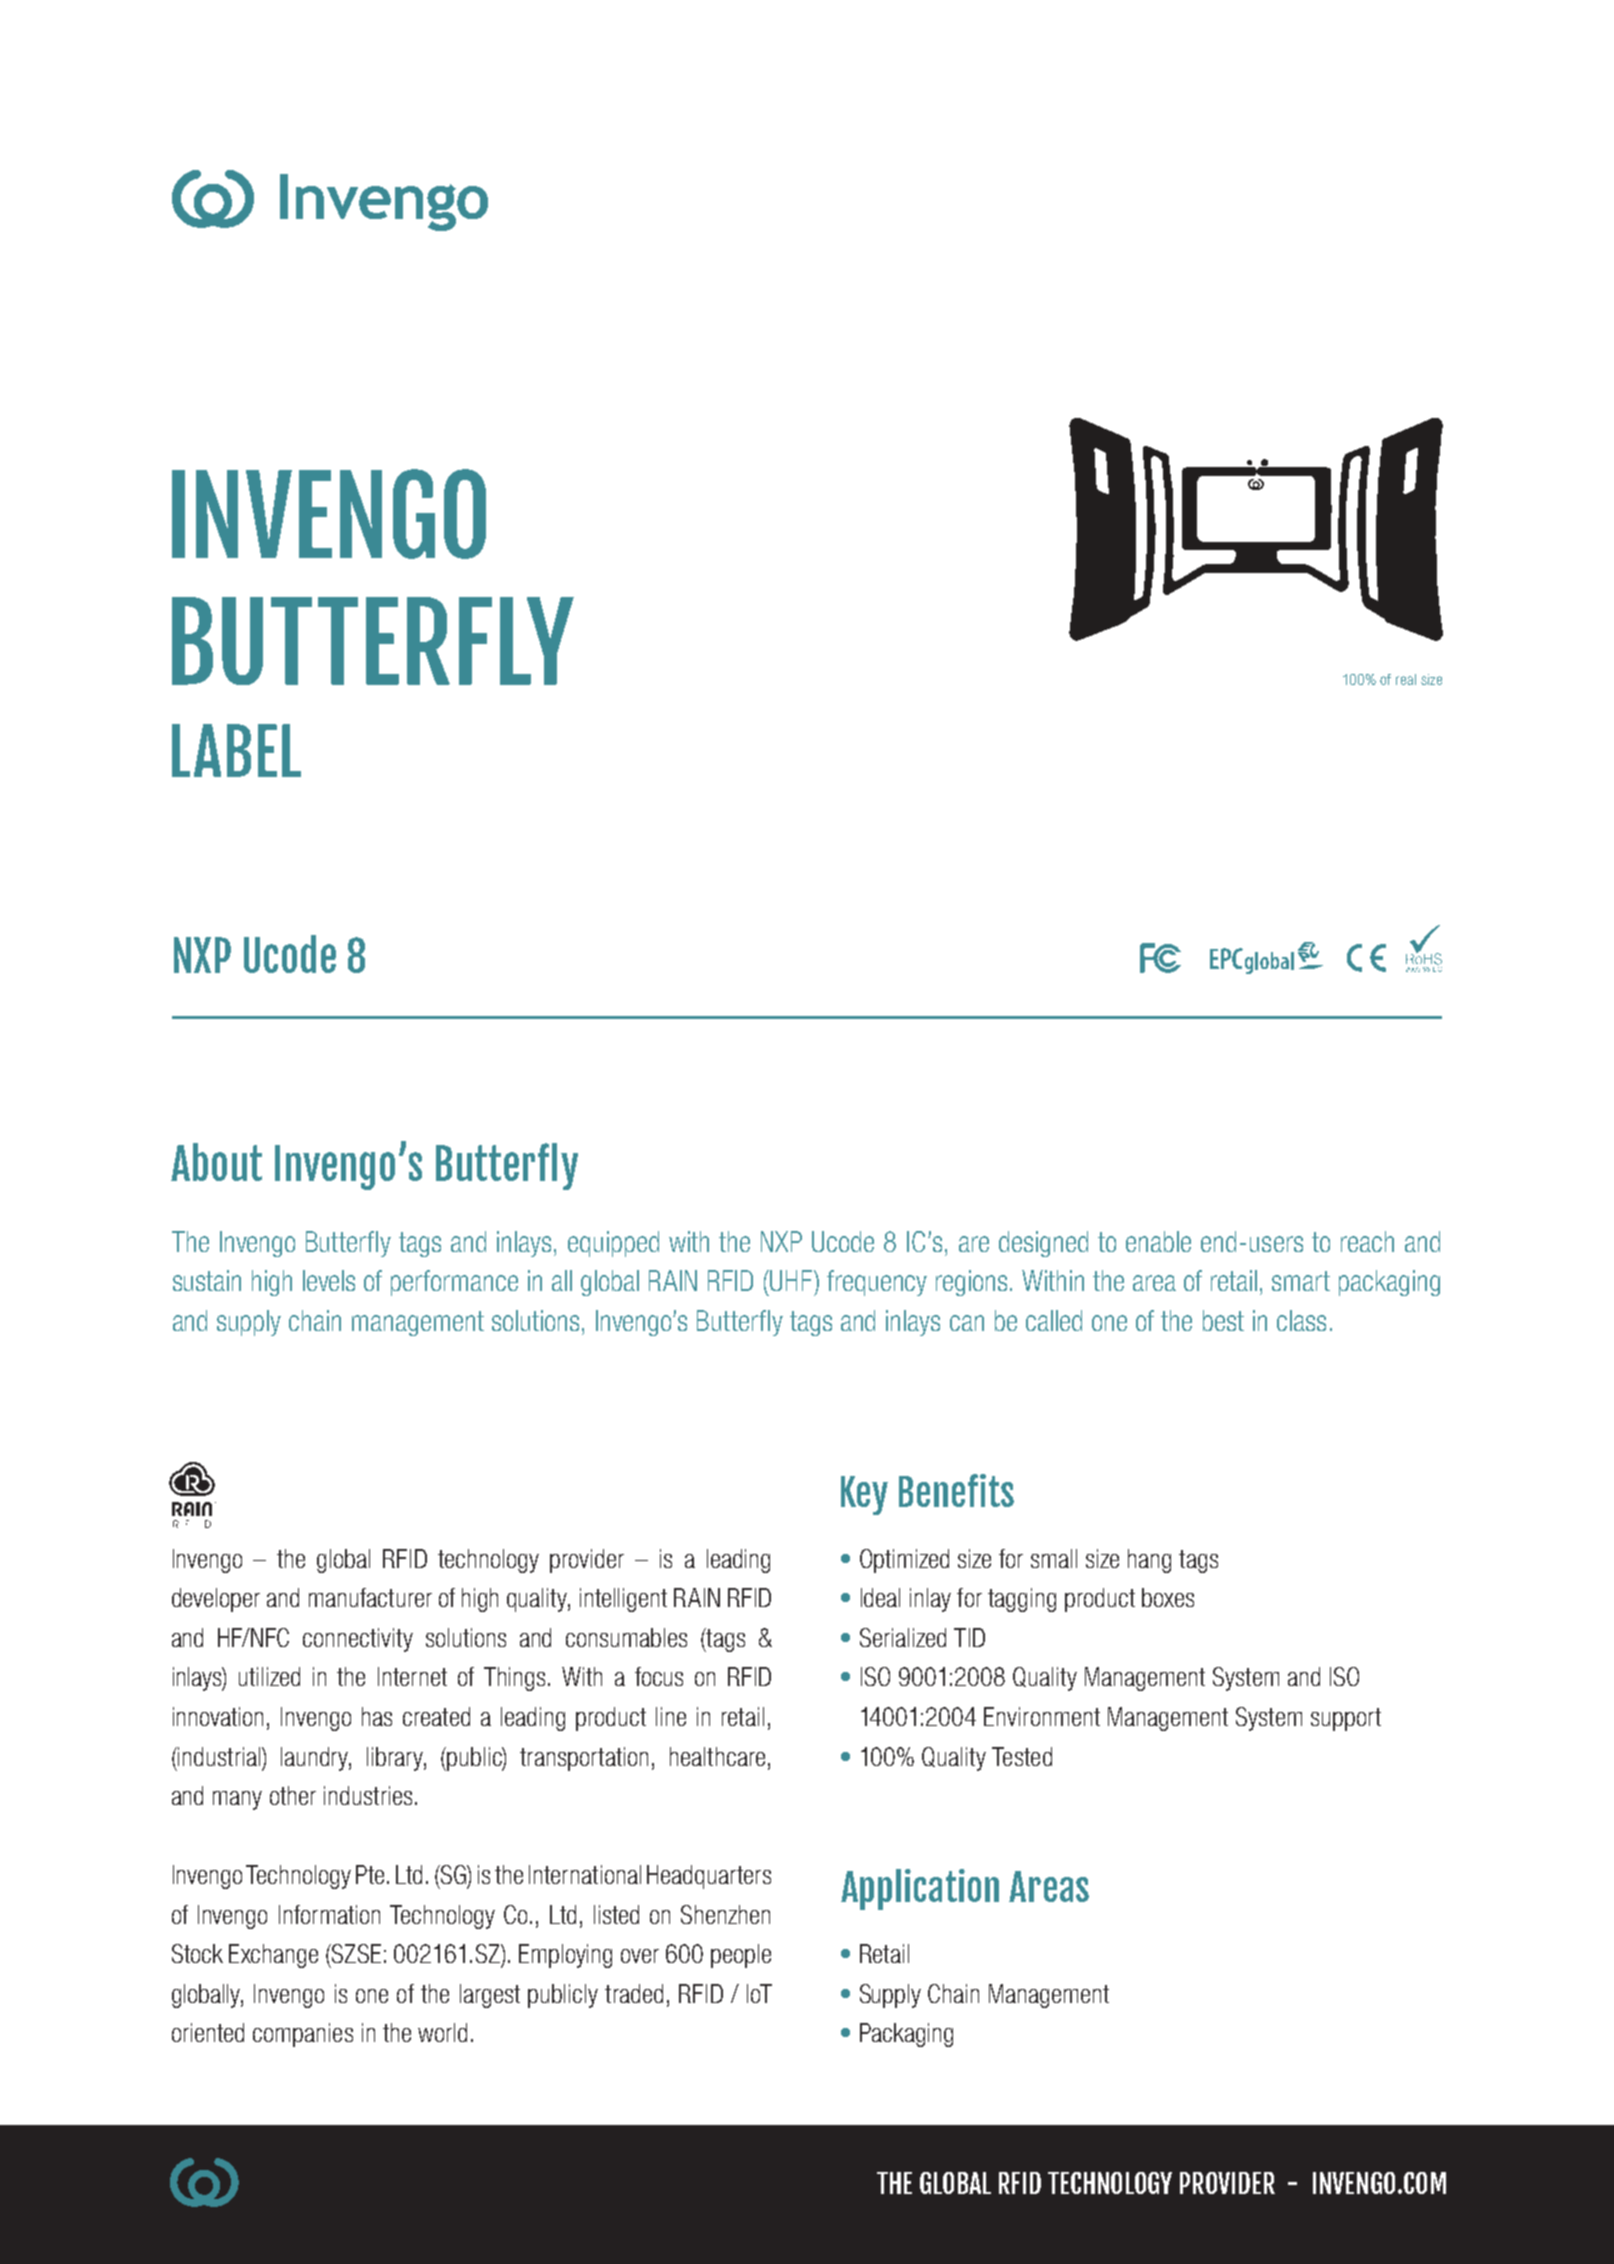 The image size is (1614, 2264). Describe the element at coordinates (904, 1561) in the screenshot. I see `Optimized` at that location.
